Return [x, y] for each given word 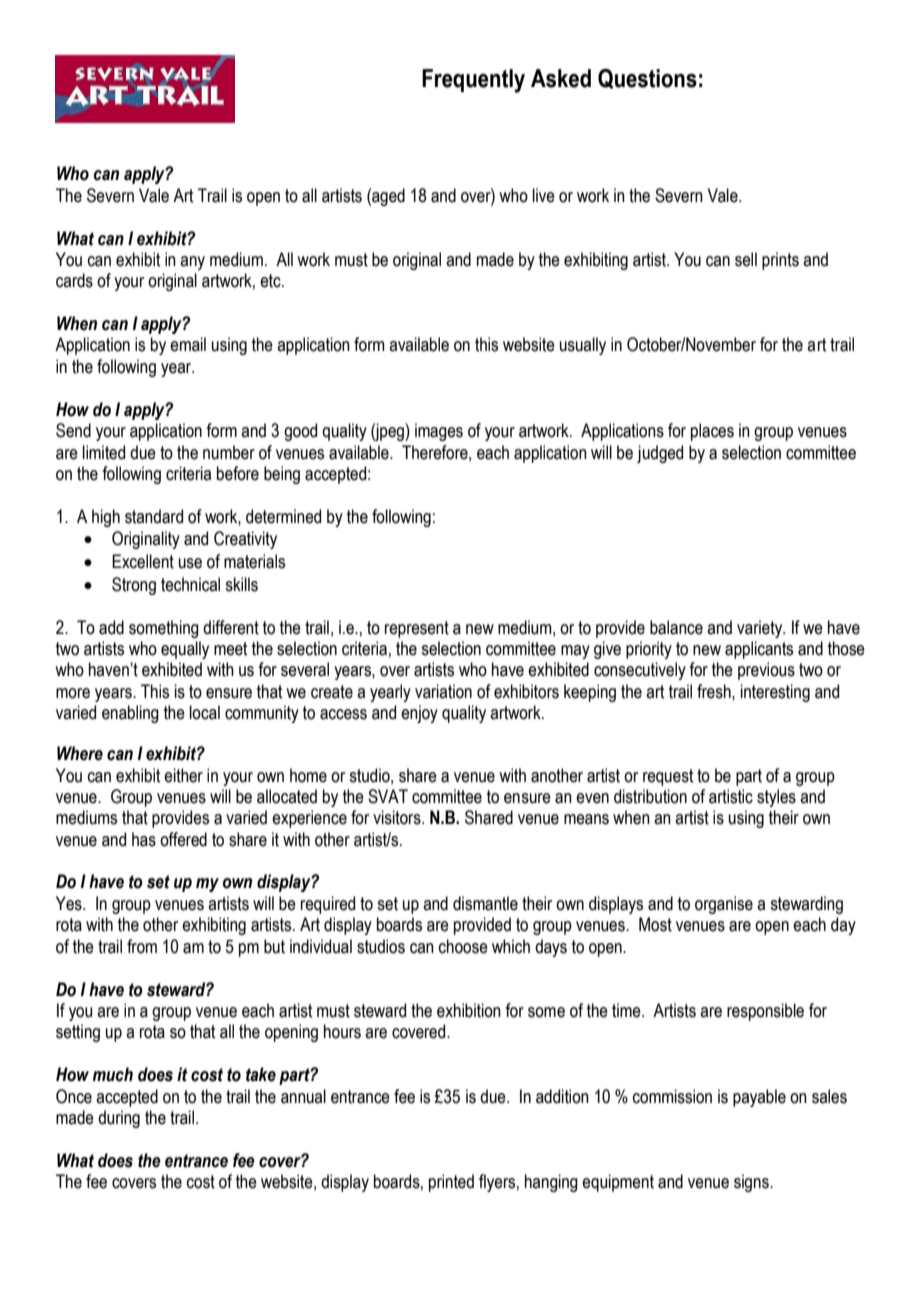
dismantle [485, 903]
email [188, 344]
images [439, 432]
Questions [647, 78]
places [712, 432]
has [144, 839]
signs [752, 1183]
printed [451, 1183]
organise [724, 905]
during [119, 1119]
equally [185, 650]
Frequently [473, 81]
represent [417, 629]
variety [761, 629]
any [192, 263]
